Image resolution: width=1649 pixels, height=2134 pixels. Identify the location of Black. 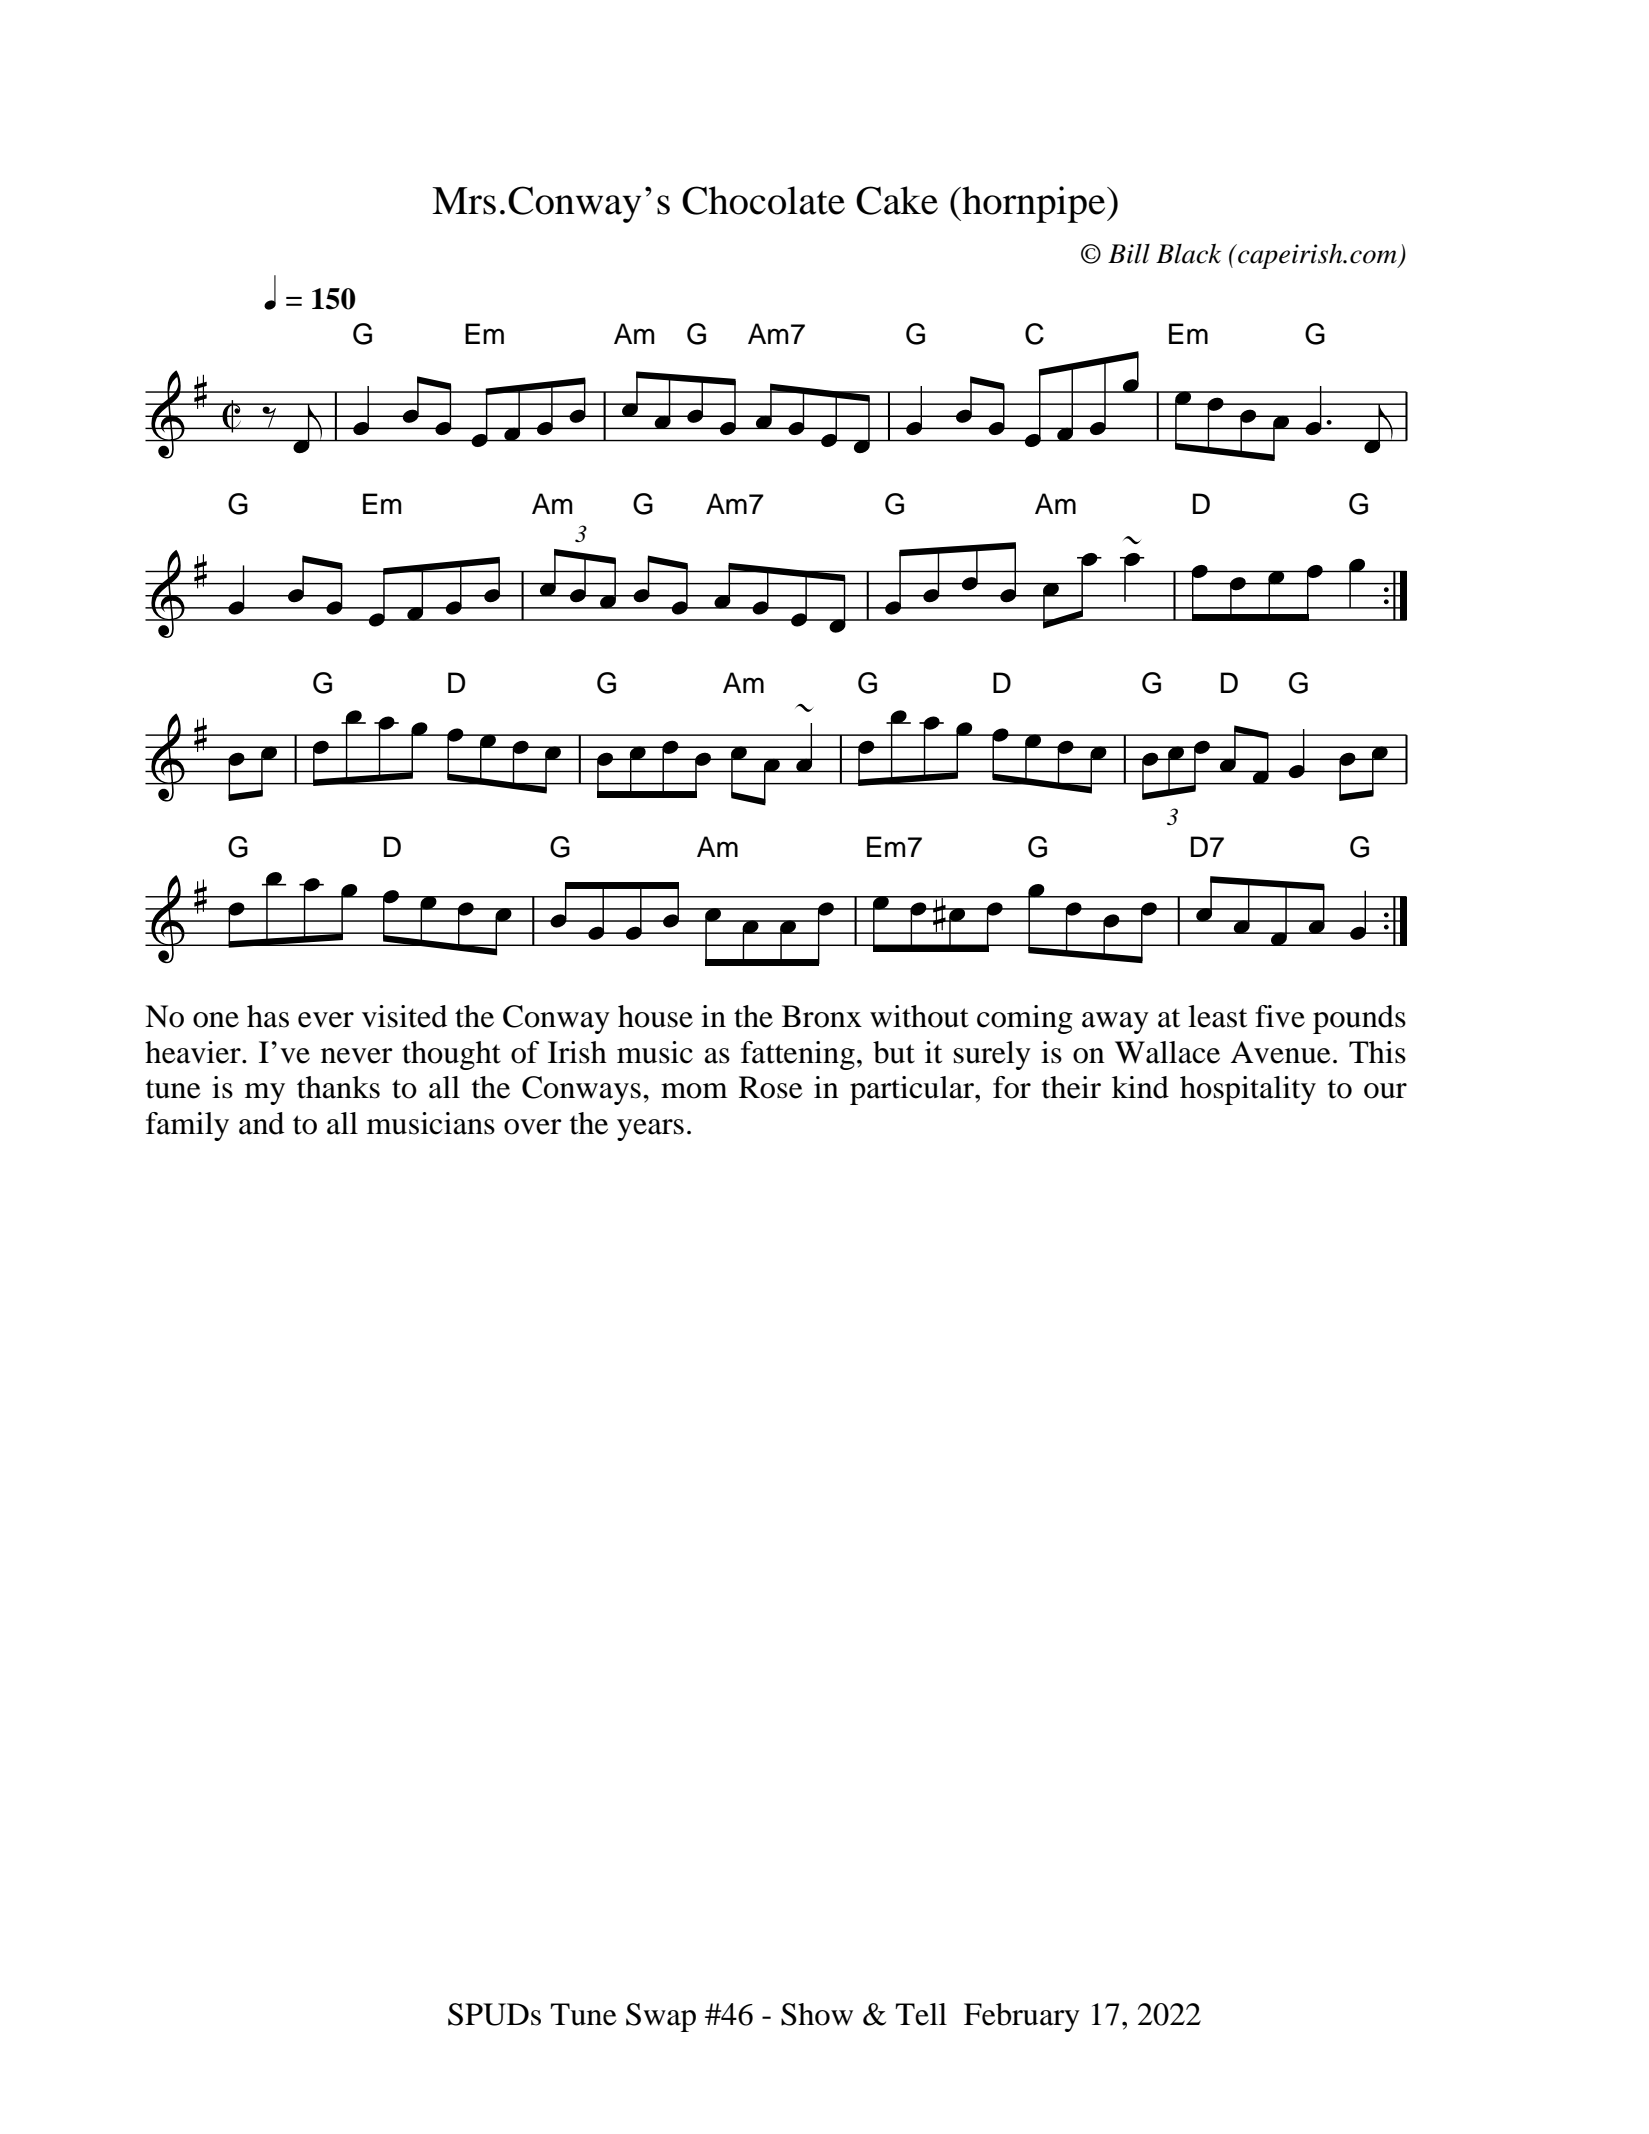
(1188, 253).
